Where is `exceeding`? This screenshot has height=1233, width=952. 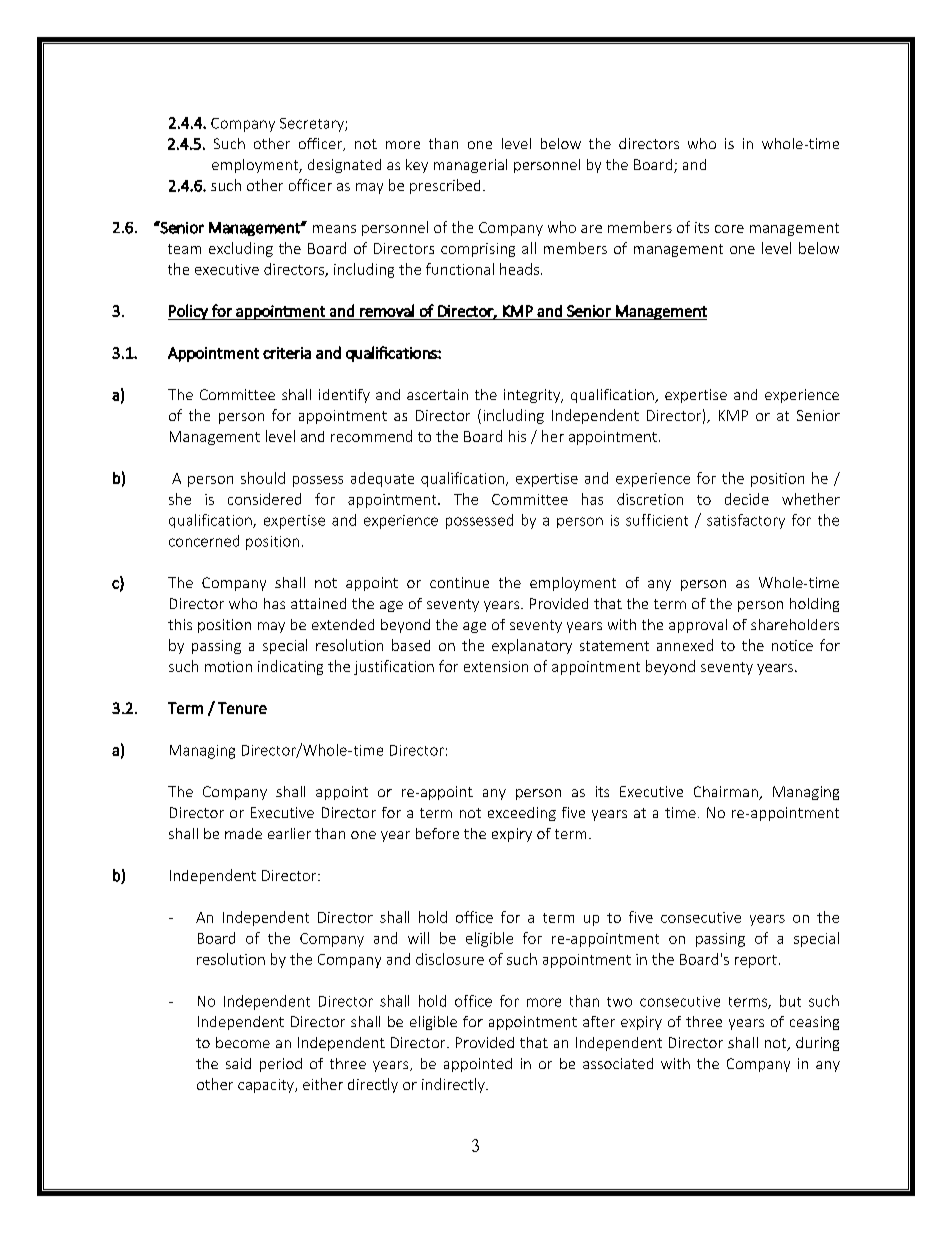 exceeding is located at coordinates (522, 814).
